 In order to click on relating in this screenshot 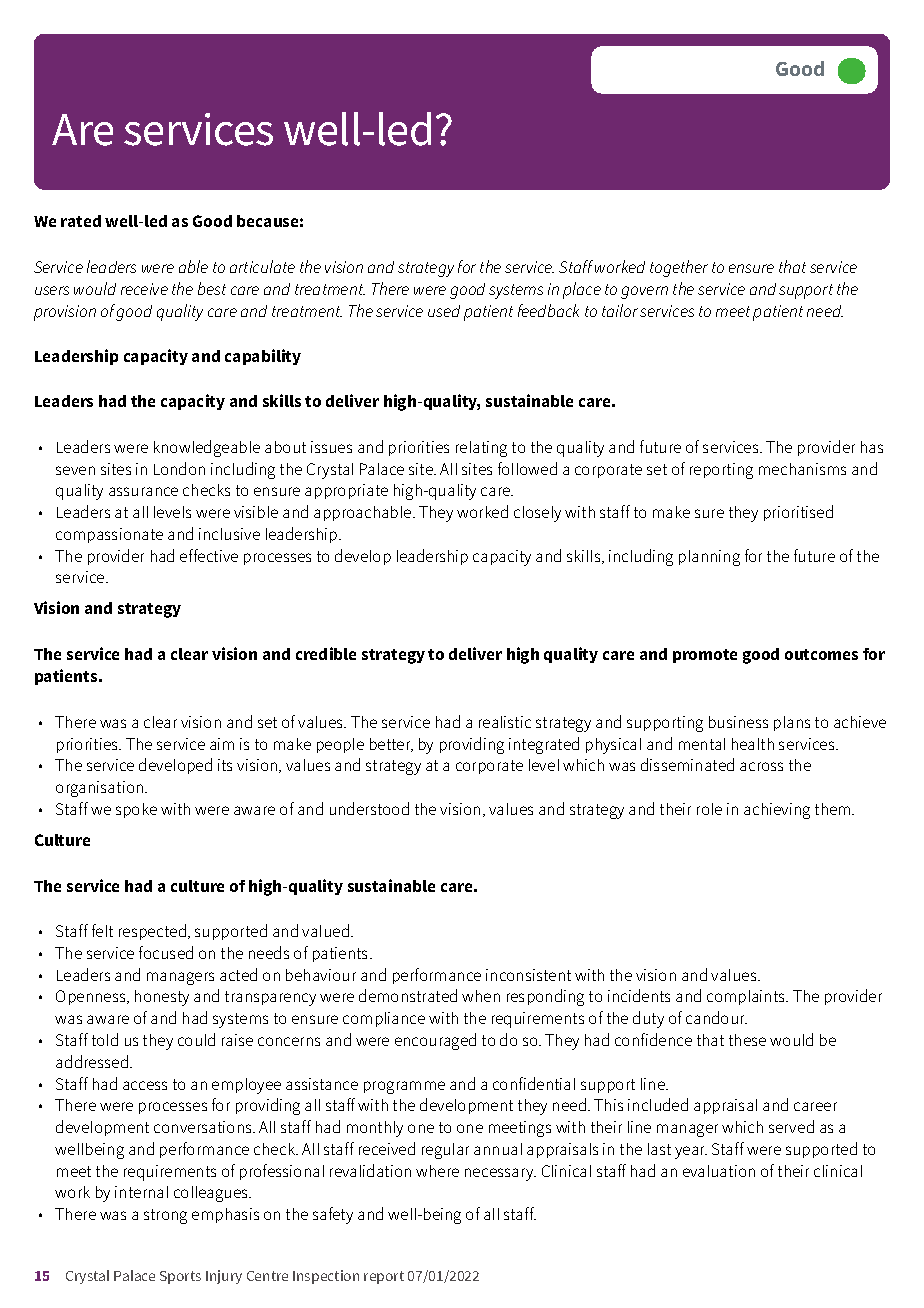, I will do `click(481, 449)`.
